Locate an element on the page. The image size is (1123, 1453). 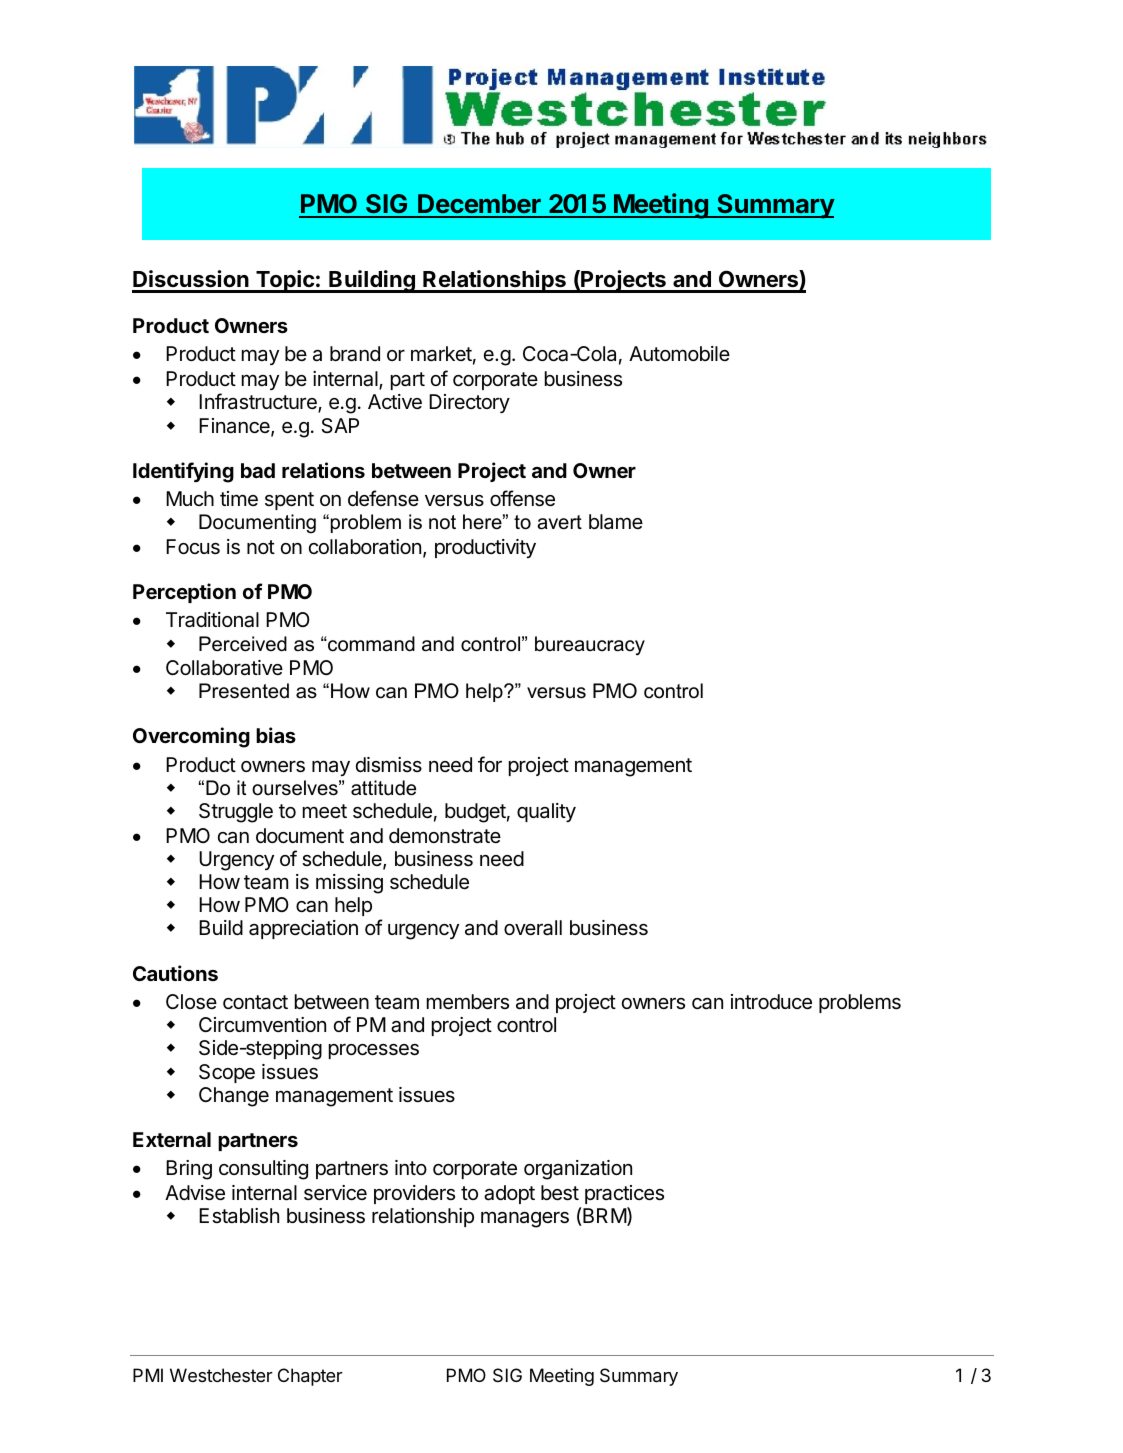
Westchester is located at coordinates (221, 1375).
